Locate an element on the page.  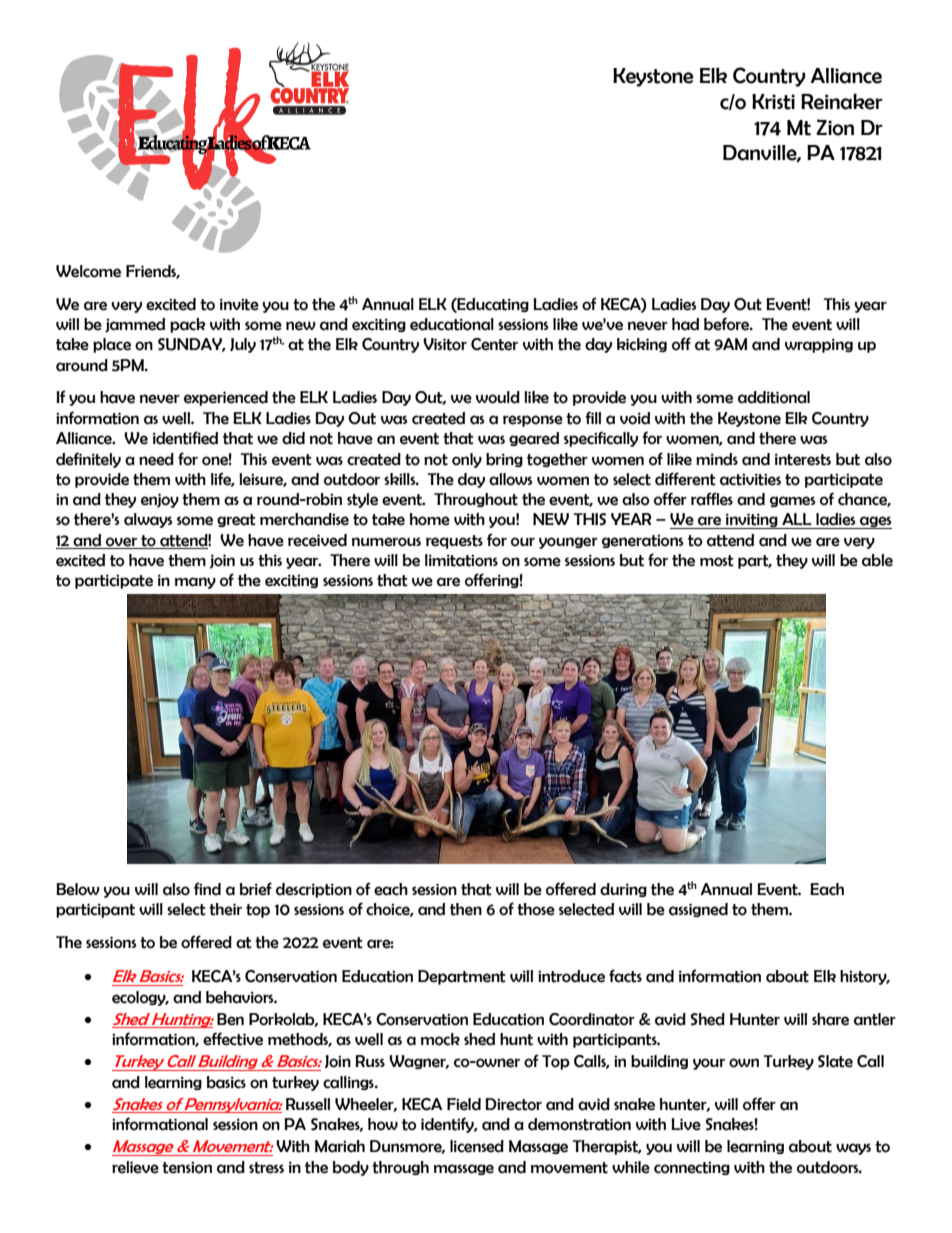
limitations is located at coordinates (461, 560).
